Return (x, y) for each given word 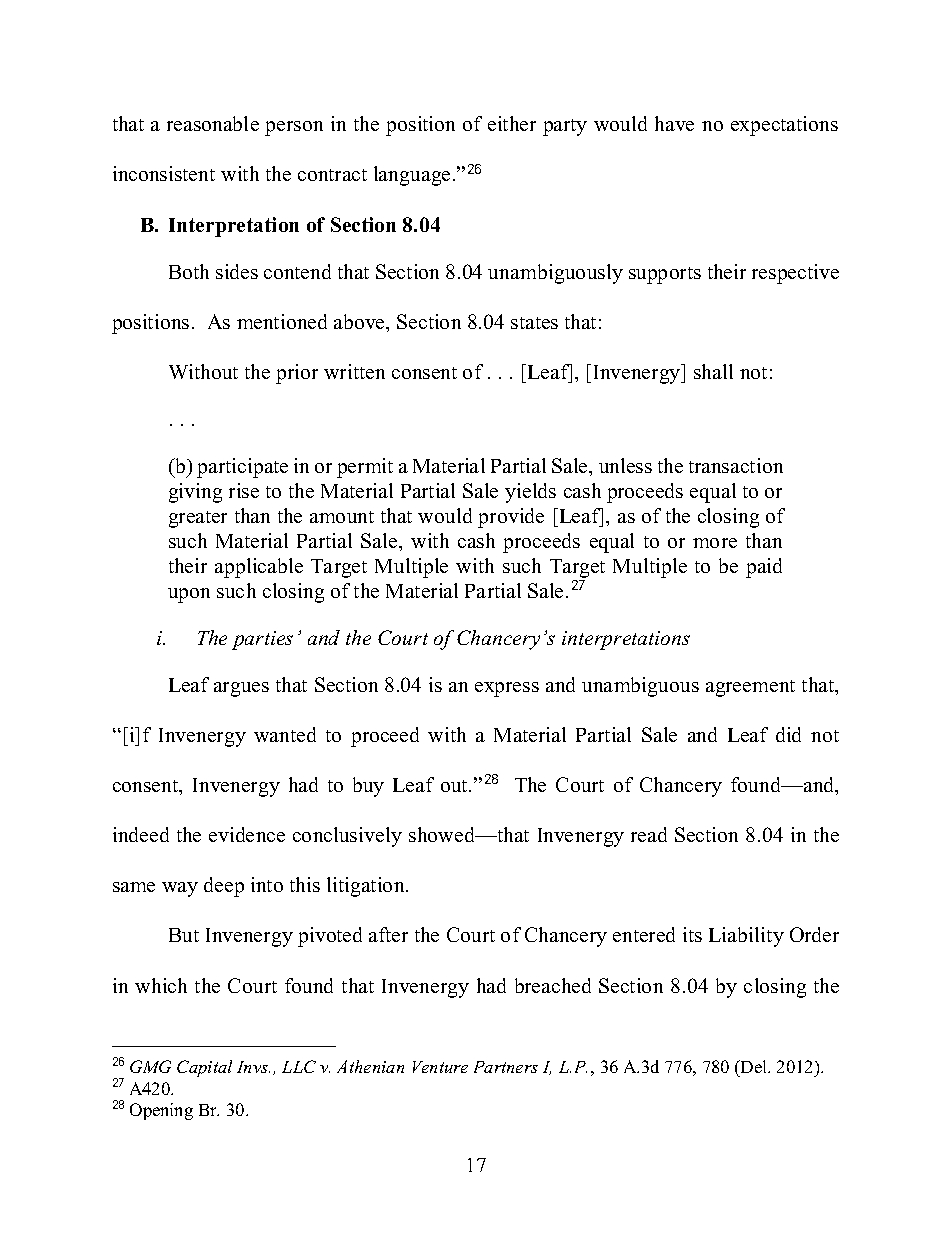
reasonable (213, 123)
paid (764, 568)
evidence (247, 834)
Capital (204, 1068)
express (507, 689)
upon (189, 595)
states (534, 323)
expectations (784, 126)
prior (297, 374)
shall (713, 371)
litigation (367, 887)
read (649, 834)
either (512, 123)
